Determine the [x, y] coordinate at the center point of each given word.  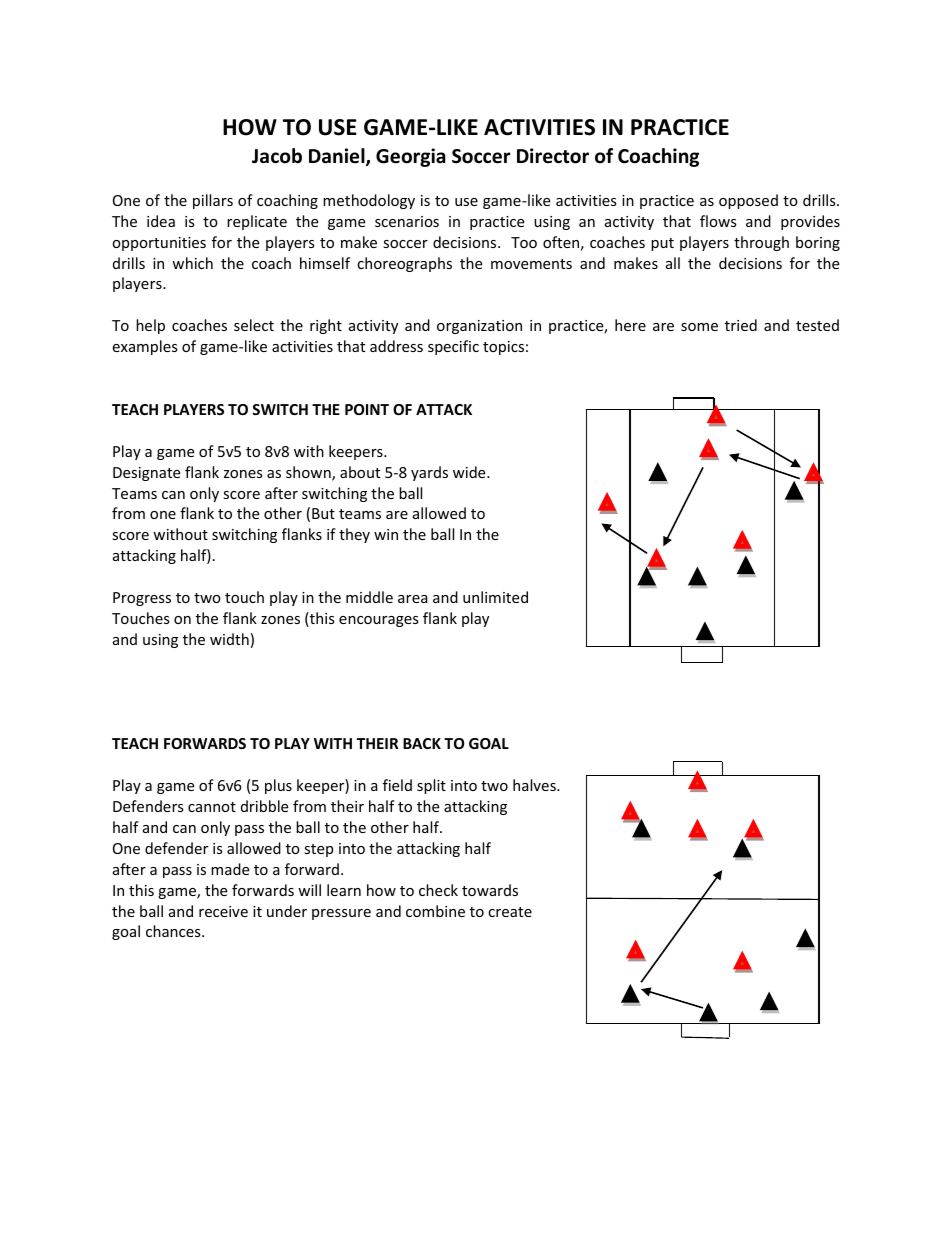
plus [278, 786]
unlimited [495, 597]
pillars [213, 201]
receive [223, 911]
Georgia [411, 157]
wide [470, 472]
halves [535, 785]
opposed [748, 201]
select [254, 325]
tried [741, 325]
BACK [422, 743]
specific [453, 347]
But [323, 513]
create [510, 912]
